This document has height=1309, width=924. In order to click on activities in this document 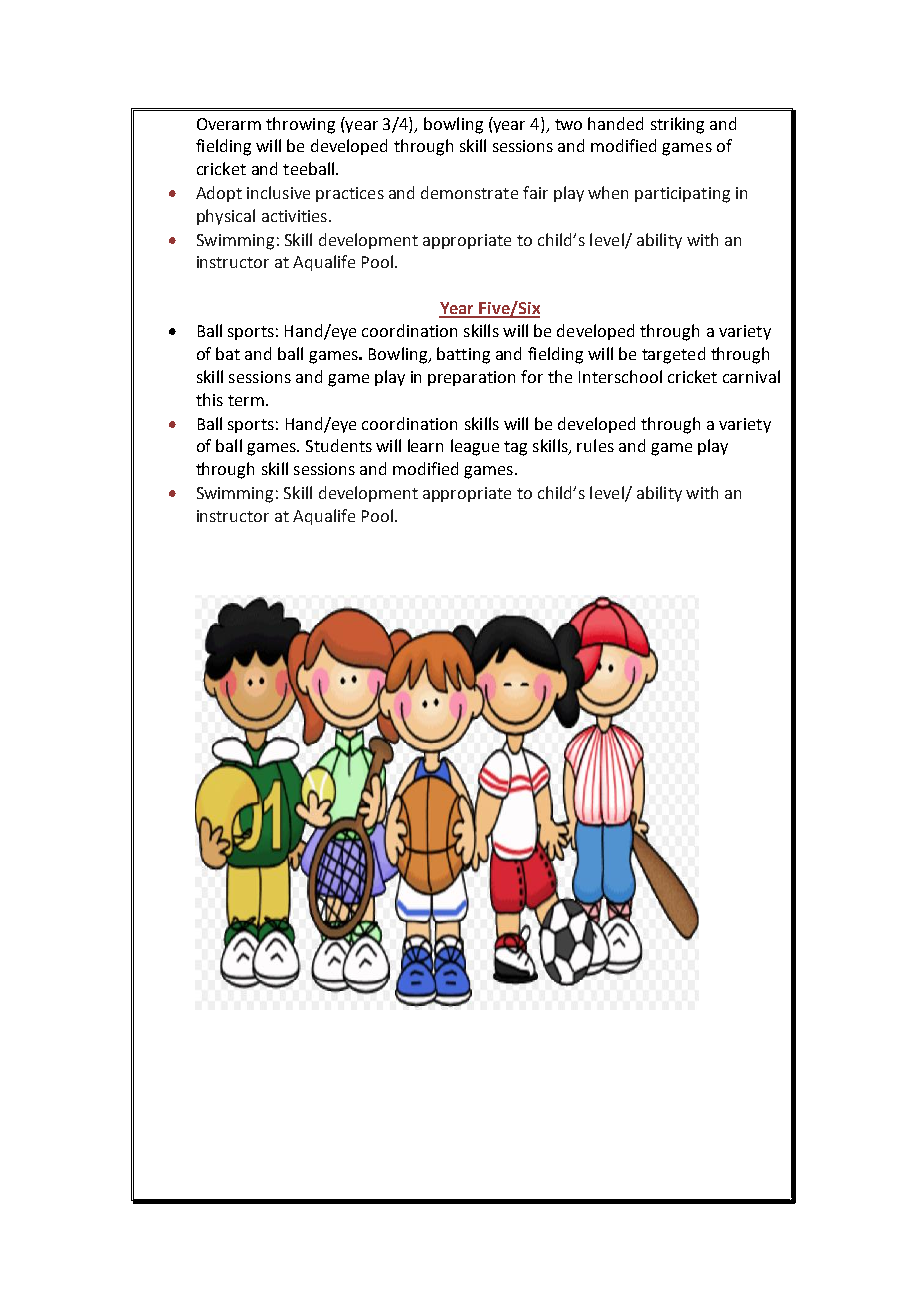, I will do `click(294, 216)`.
